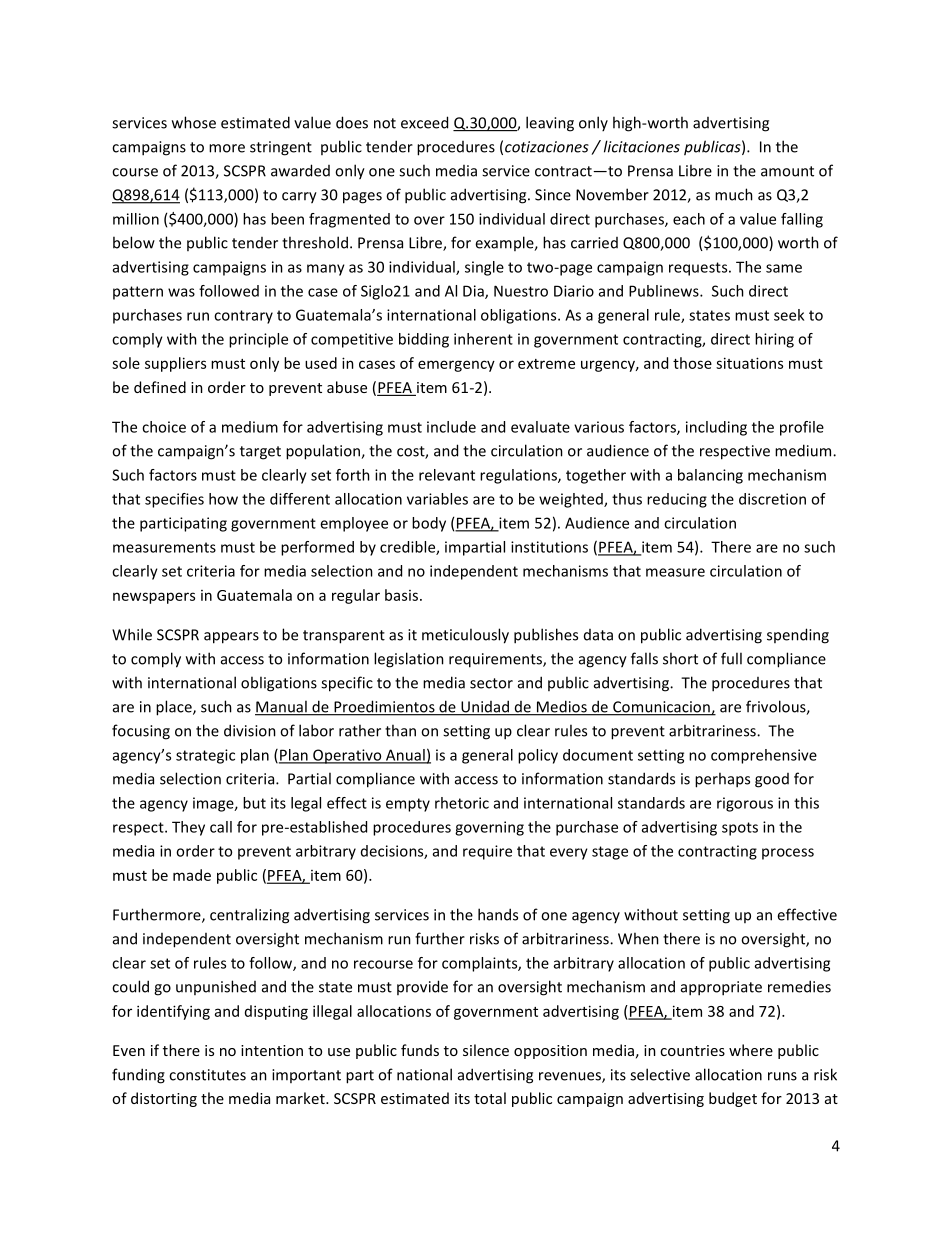 Image resolution: width=952 pixels, height=1233 pixels. Describe the element at coordinates (677, 500) in the document. I see `reducing` at that location.
